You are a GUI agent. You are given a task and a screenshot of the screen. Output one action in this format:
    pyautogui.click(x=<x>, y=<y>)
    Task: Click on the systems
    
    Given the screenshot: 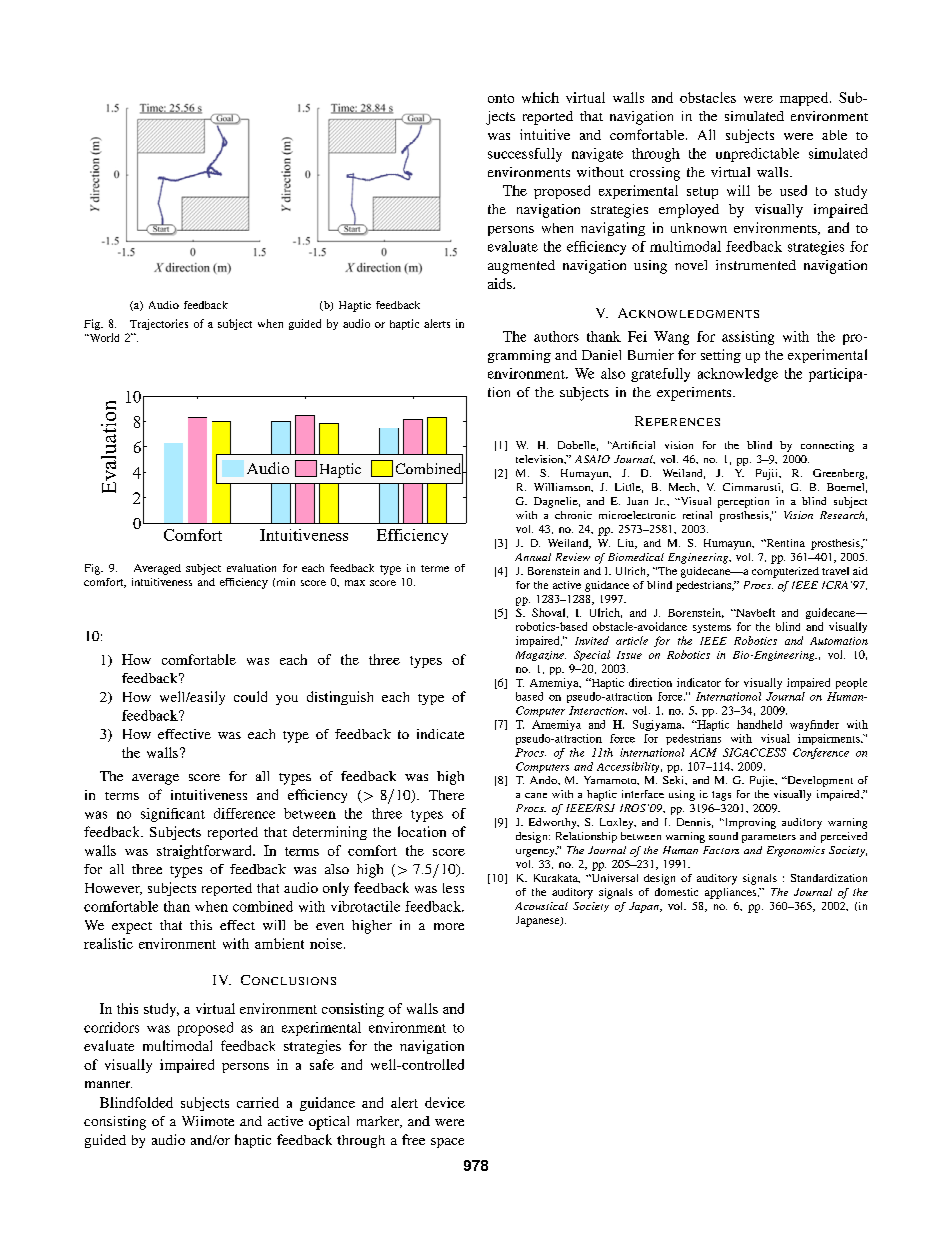 What is the action you would take?
    pyautogui.click(x=712, y=628)
